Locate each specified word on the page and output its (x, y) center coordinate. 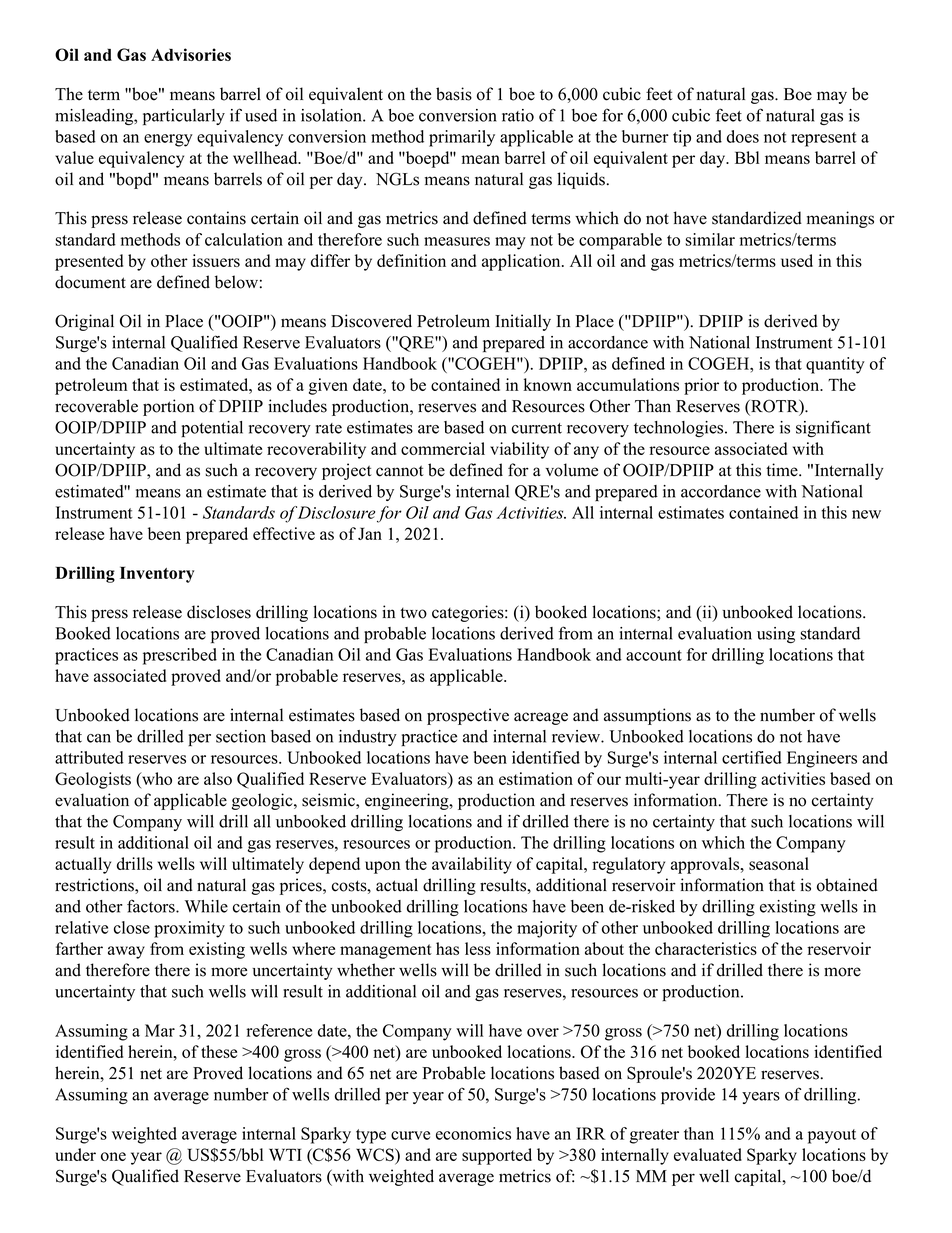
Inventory (157, 574)
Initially (523, 322)
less (478, 948)
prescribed (180, 656)
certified (752, 757)
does (743, 136)
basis (454, 94)
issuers (216, 260)
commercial (443, 448)
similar (710, 239)
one (113, 1156)
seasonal (779, 863)
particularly (184, 117)
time (783, 470)
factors (152, 906)
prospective (468, 716)
